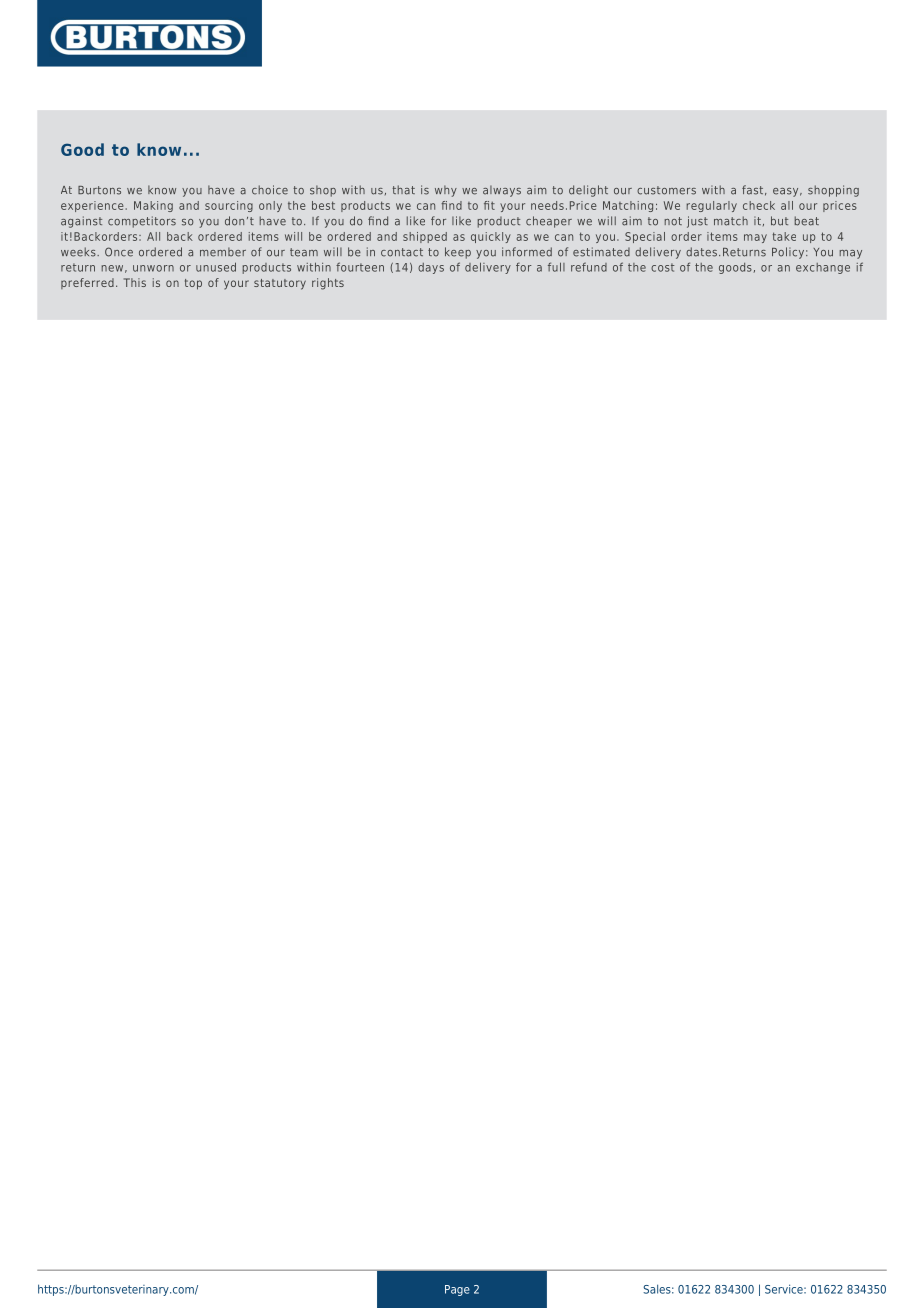 Image resolution: width=924 pixels, height=1308 pixels. Describe the element at coordinates (135, 282) in the screenshot. I see `This` at that location.
